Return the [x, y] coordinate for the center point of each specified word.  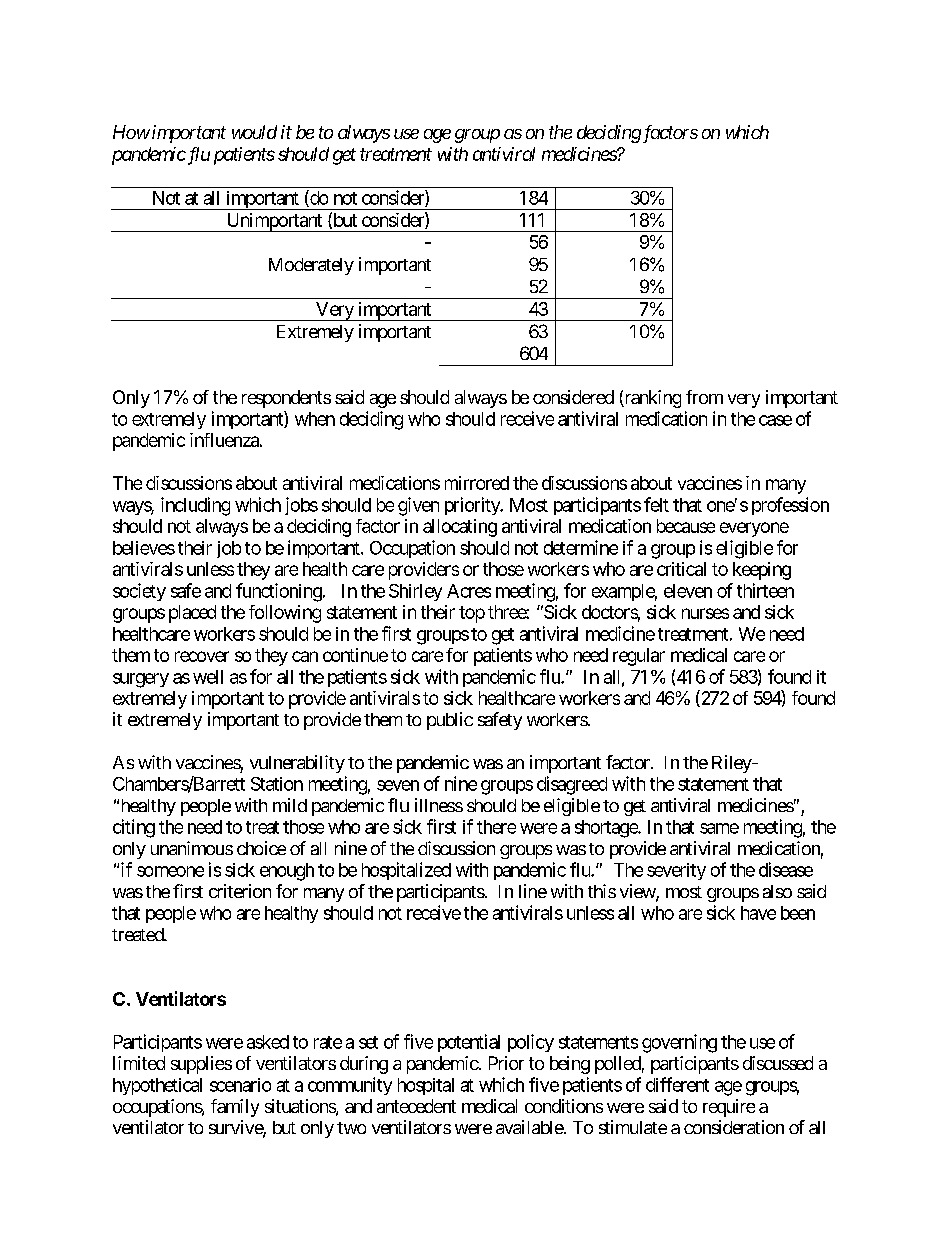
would [254, 132]
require [729, 1108]
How [131, 132]
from [704, 397]
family [235, 1108]
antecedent [416, 1106]
